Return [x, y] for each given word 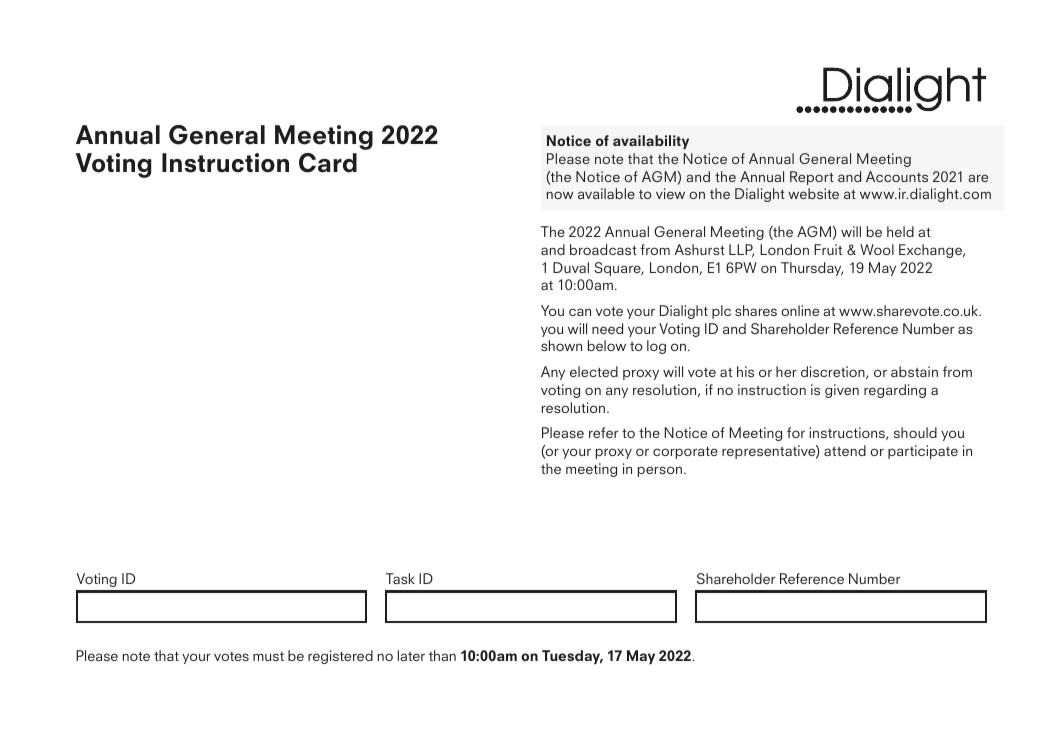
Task [400, 578]
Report [812, 178]
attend [845, 450]
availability [651, 142]
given [842, 391]
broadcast [603, 249]
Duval [571, 267]
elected [594, 371]
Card [328, 163]
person [660, 471]
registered [340, 657]
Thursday [812, 269]
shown [561, 345]
